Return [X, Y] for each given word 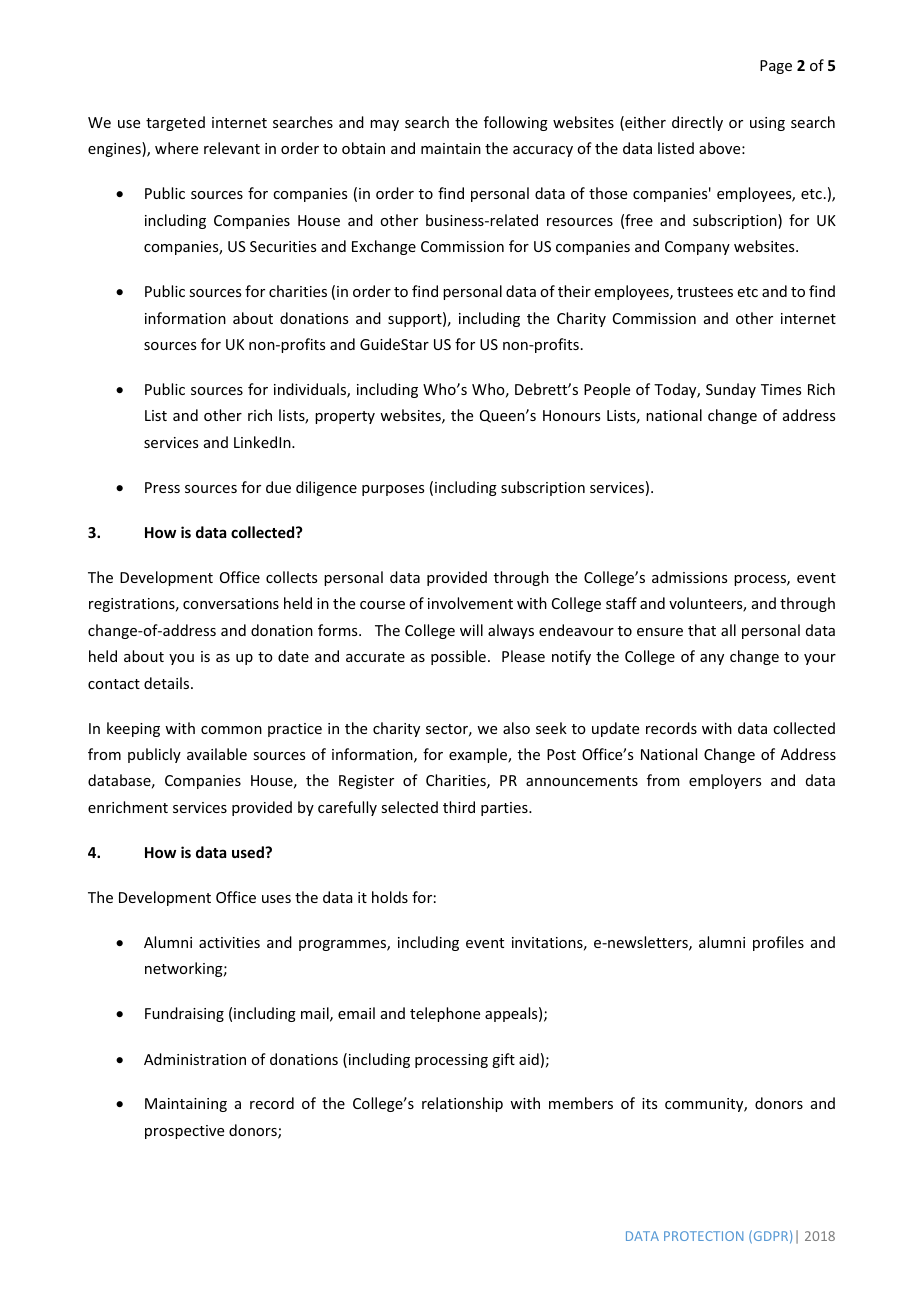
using [767, 124]
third [459, 807]
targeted [175, 123]
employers [725, 781]
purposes [393, 490]
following [516, 123]
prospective [184, 1132]
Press [162, 487]
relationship [462, 1104]
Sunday [731, 390]
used [249, 852]
